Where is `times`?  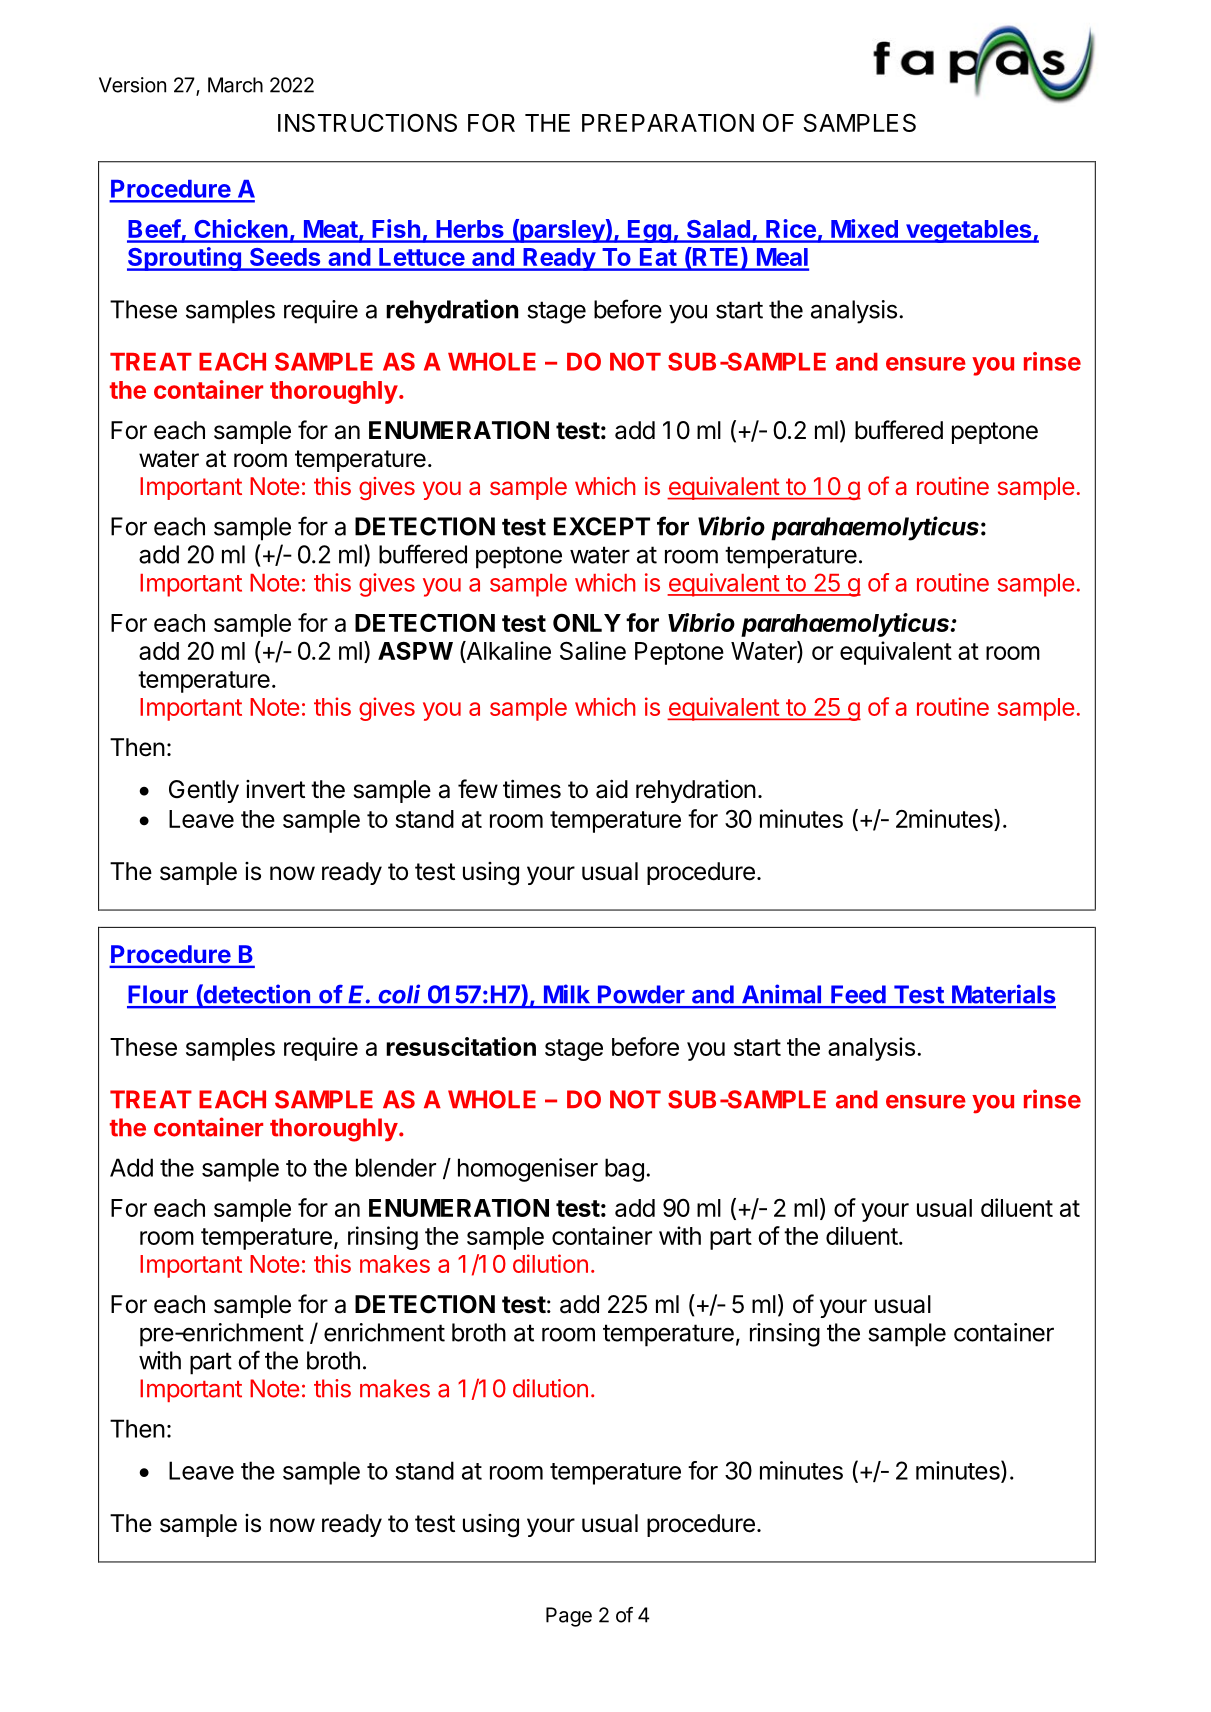 times is located at coordinates (532, 789).
